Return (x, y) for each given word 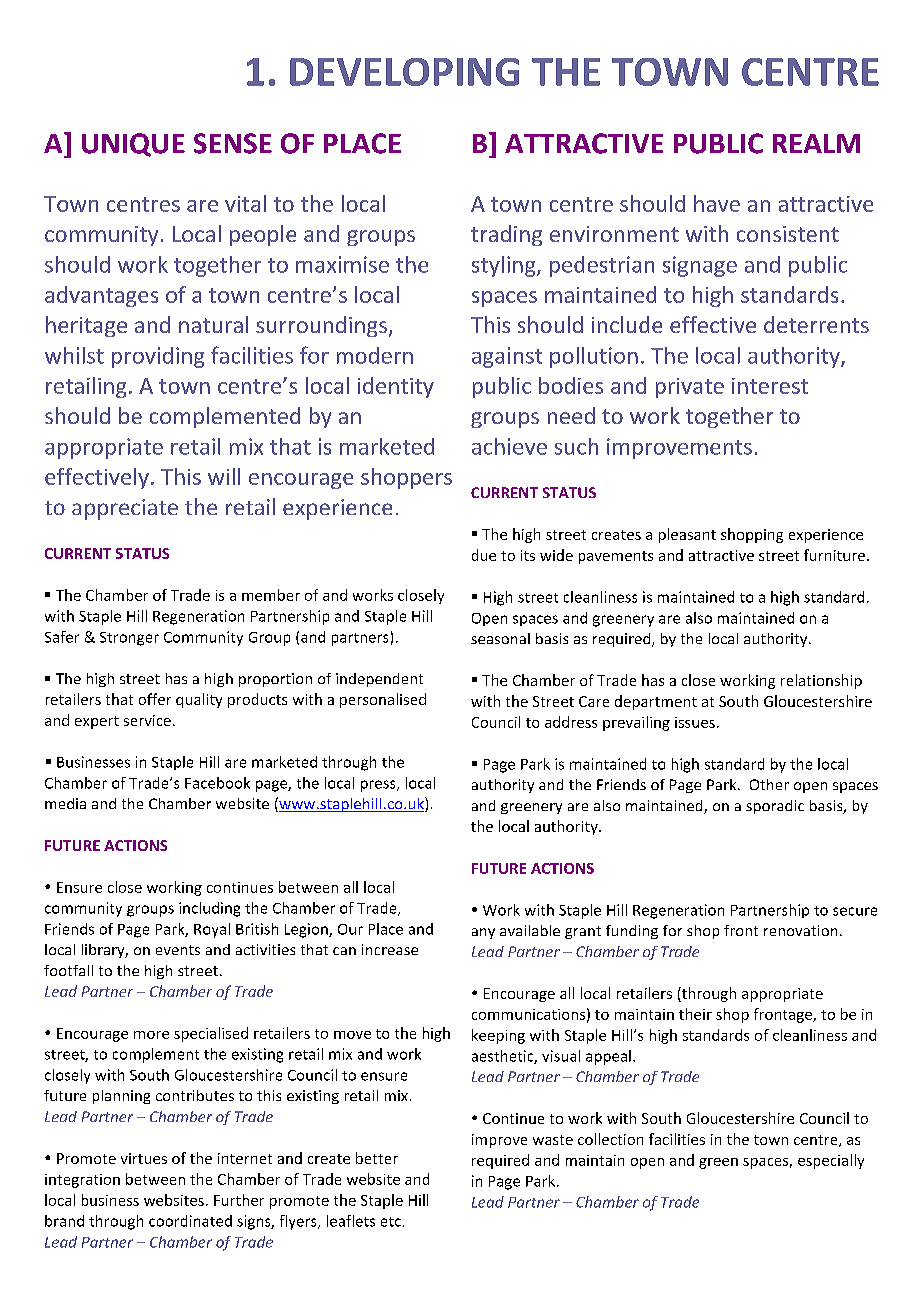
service (147, 720)
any (483, 933)
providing (158, 357)
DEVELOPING (404, 72)
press (379, 786)
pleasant (687, 535)
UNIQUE (133, 145)
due (484, 555)
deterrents (816, 324)
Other (769, 784)
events (178, 950)
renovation (800, 930)
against (507, 357)
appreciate (125, 509)
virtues (144, 1158)
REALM (816, 143)
